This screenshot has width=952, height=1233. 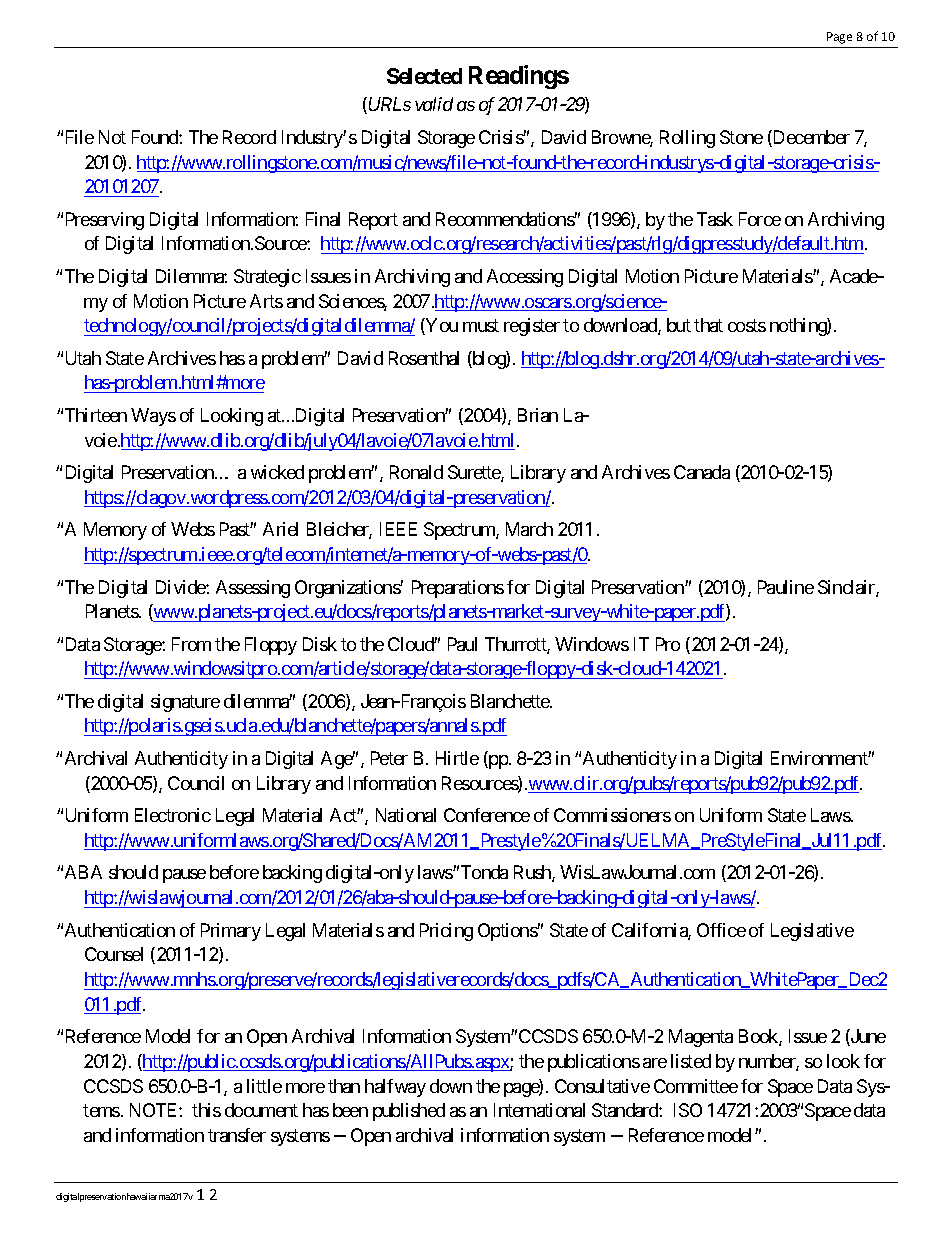 I want to click on Preparations, so click(x=458, y=589).
